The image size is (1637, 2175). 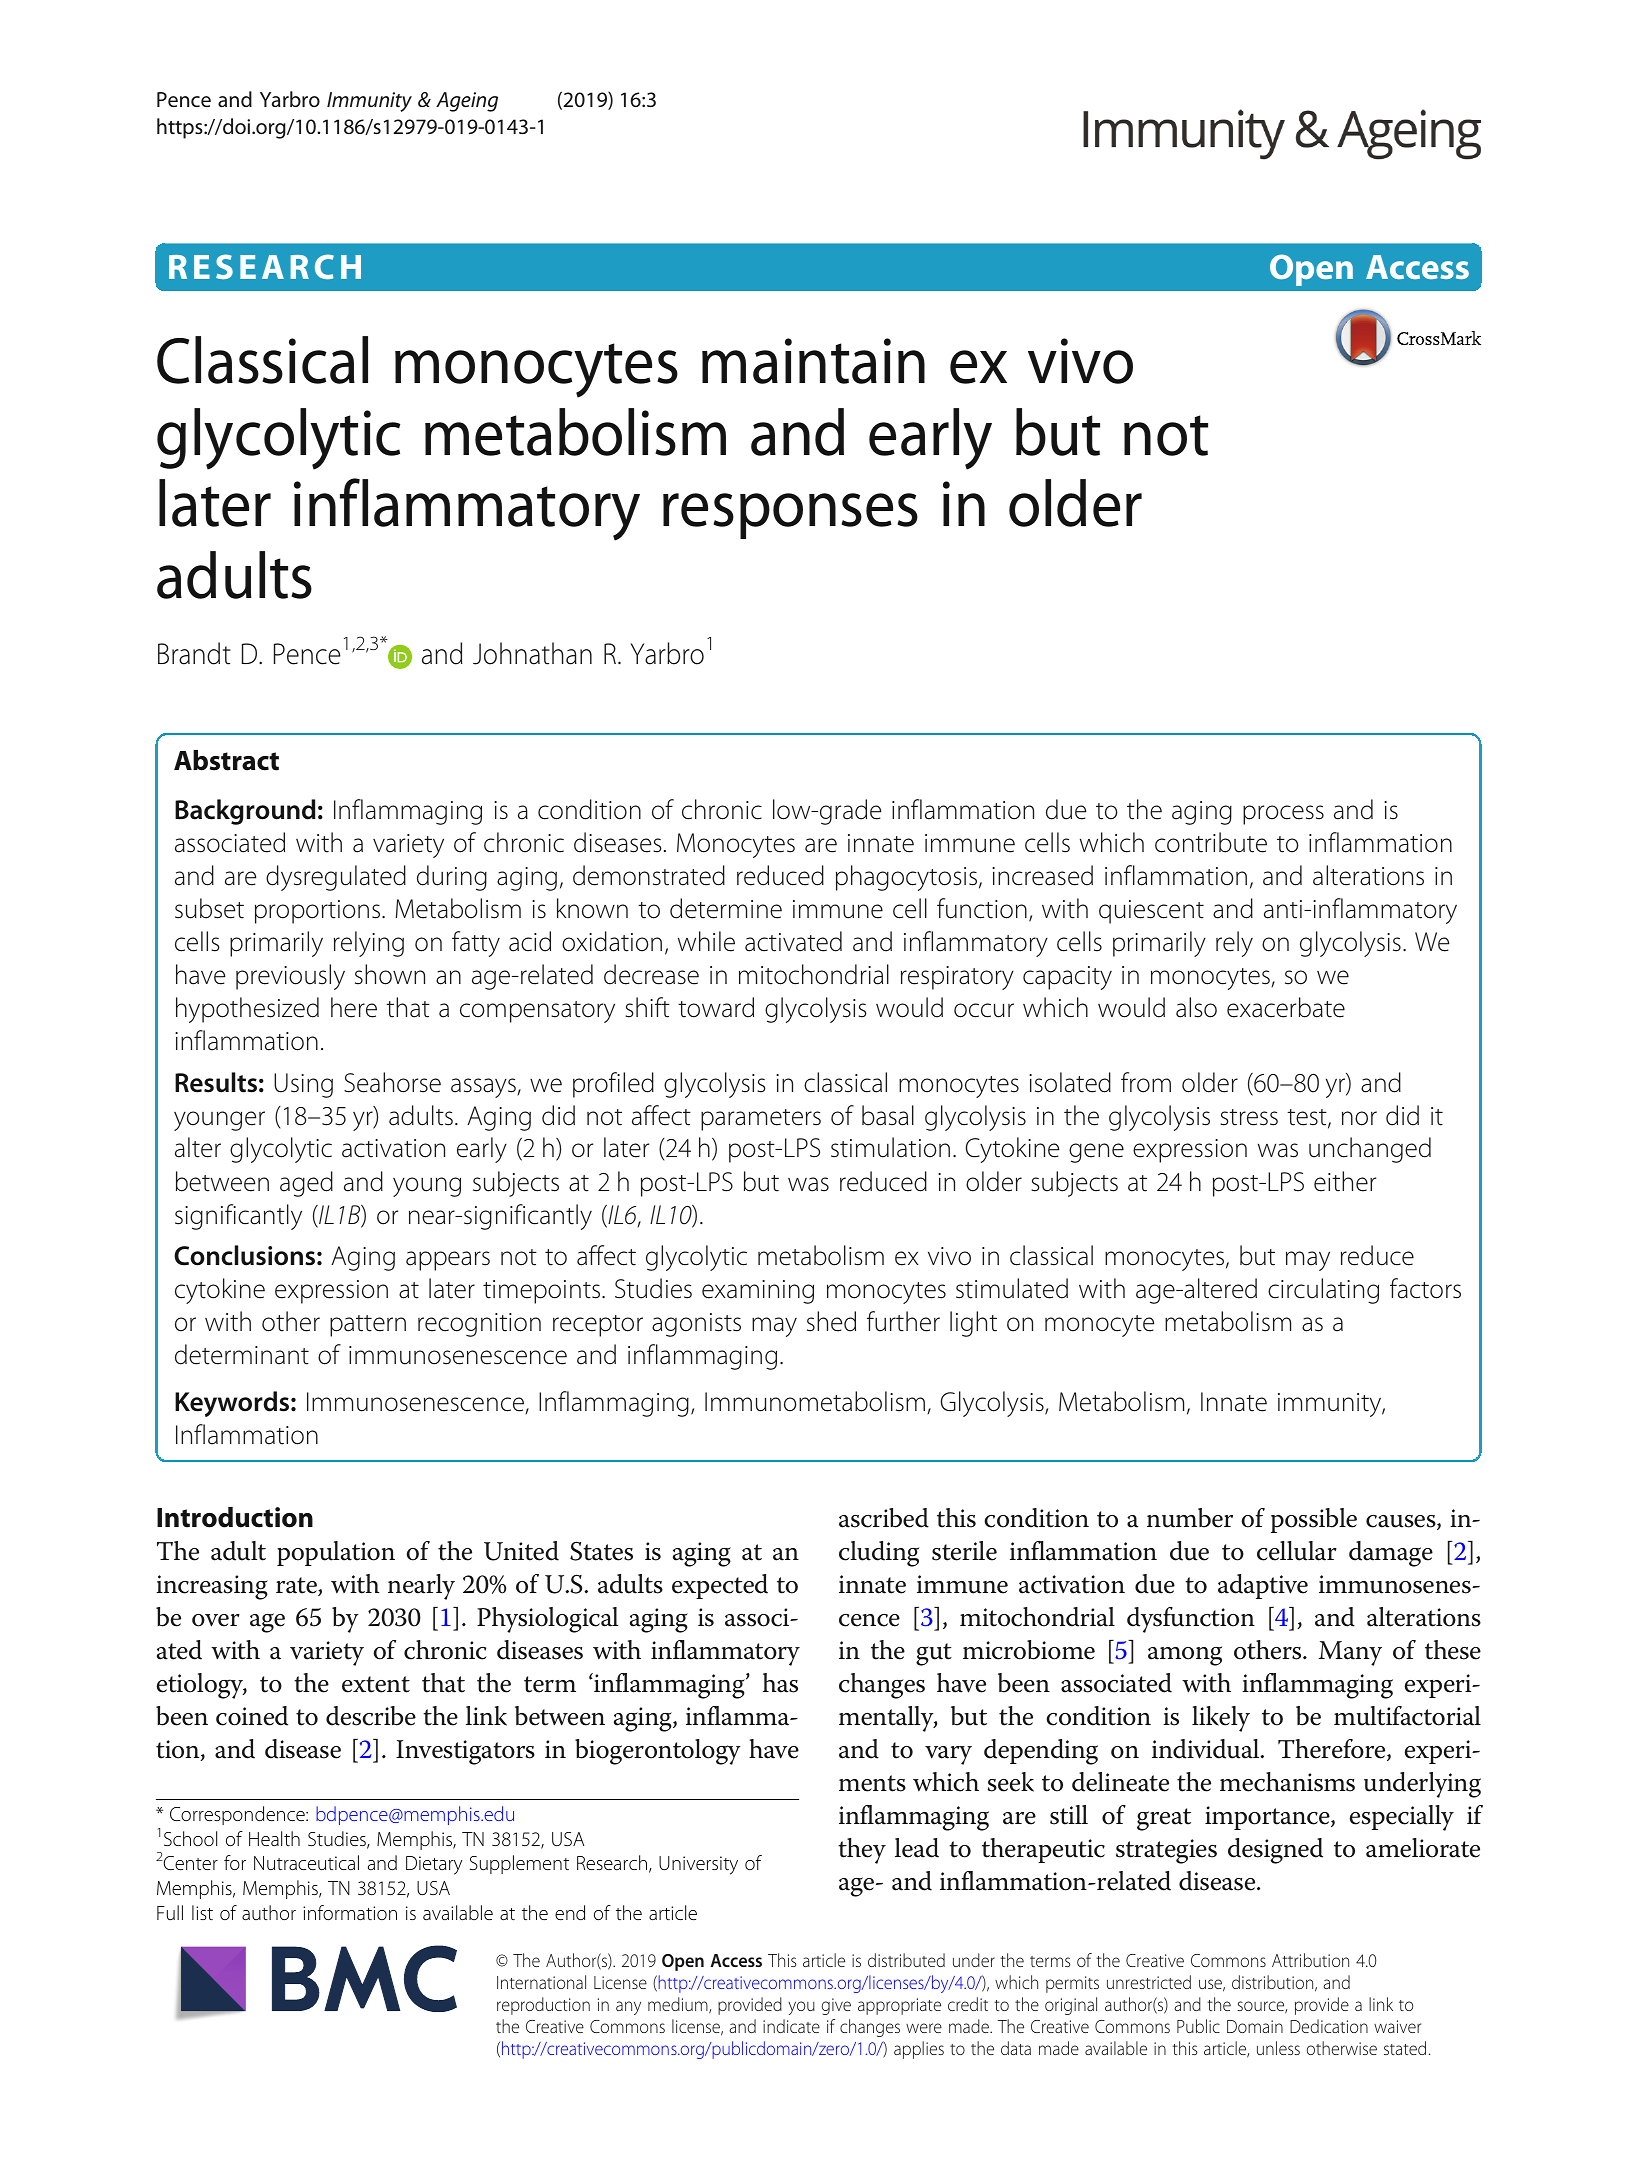 I want to click on Using, so click(x=303, y=1085).
